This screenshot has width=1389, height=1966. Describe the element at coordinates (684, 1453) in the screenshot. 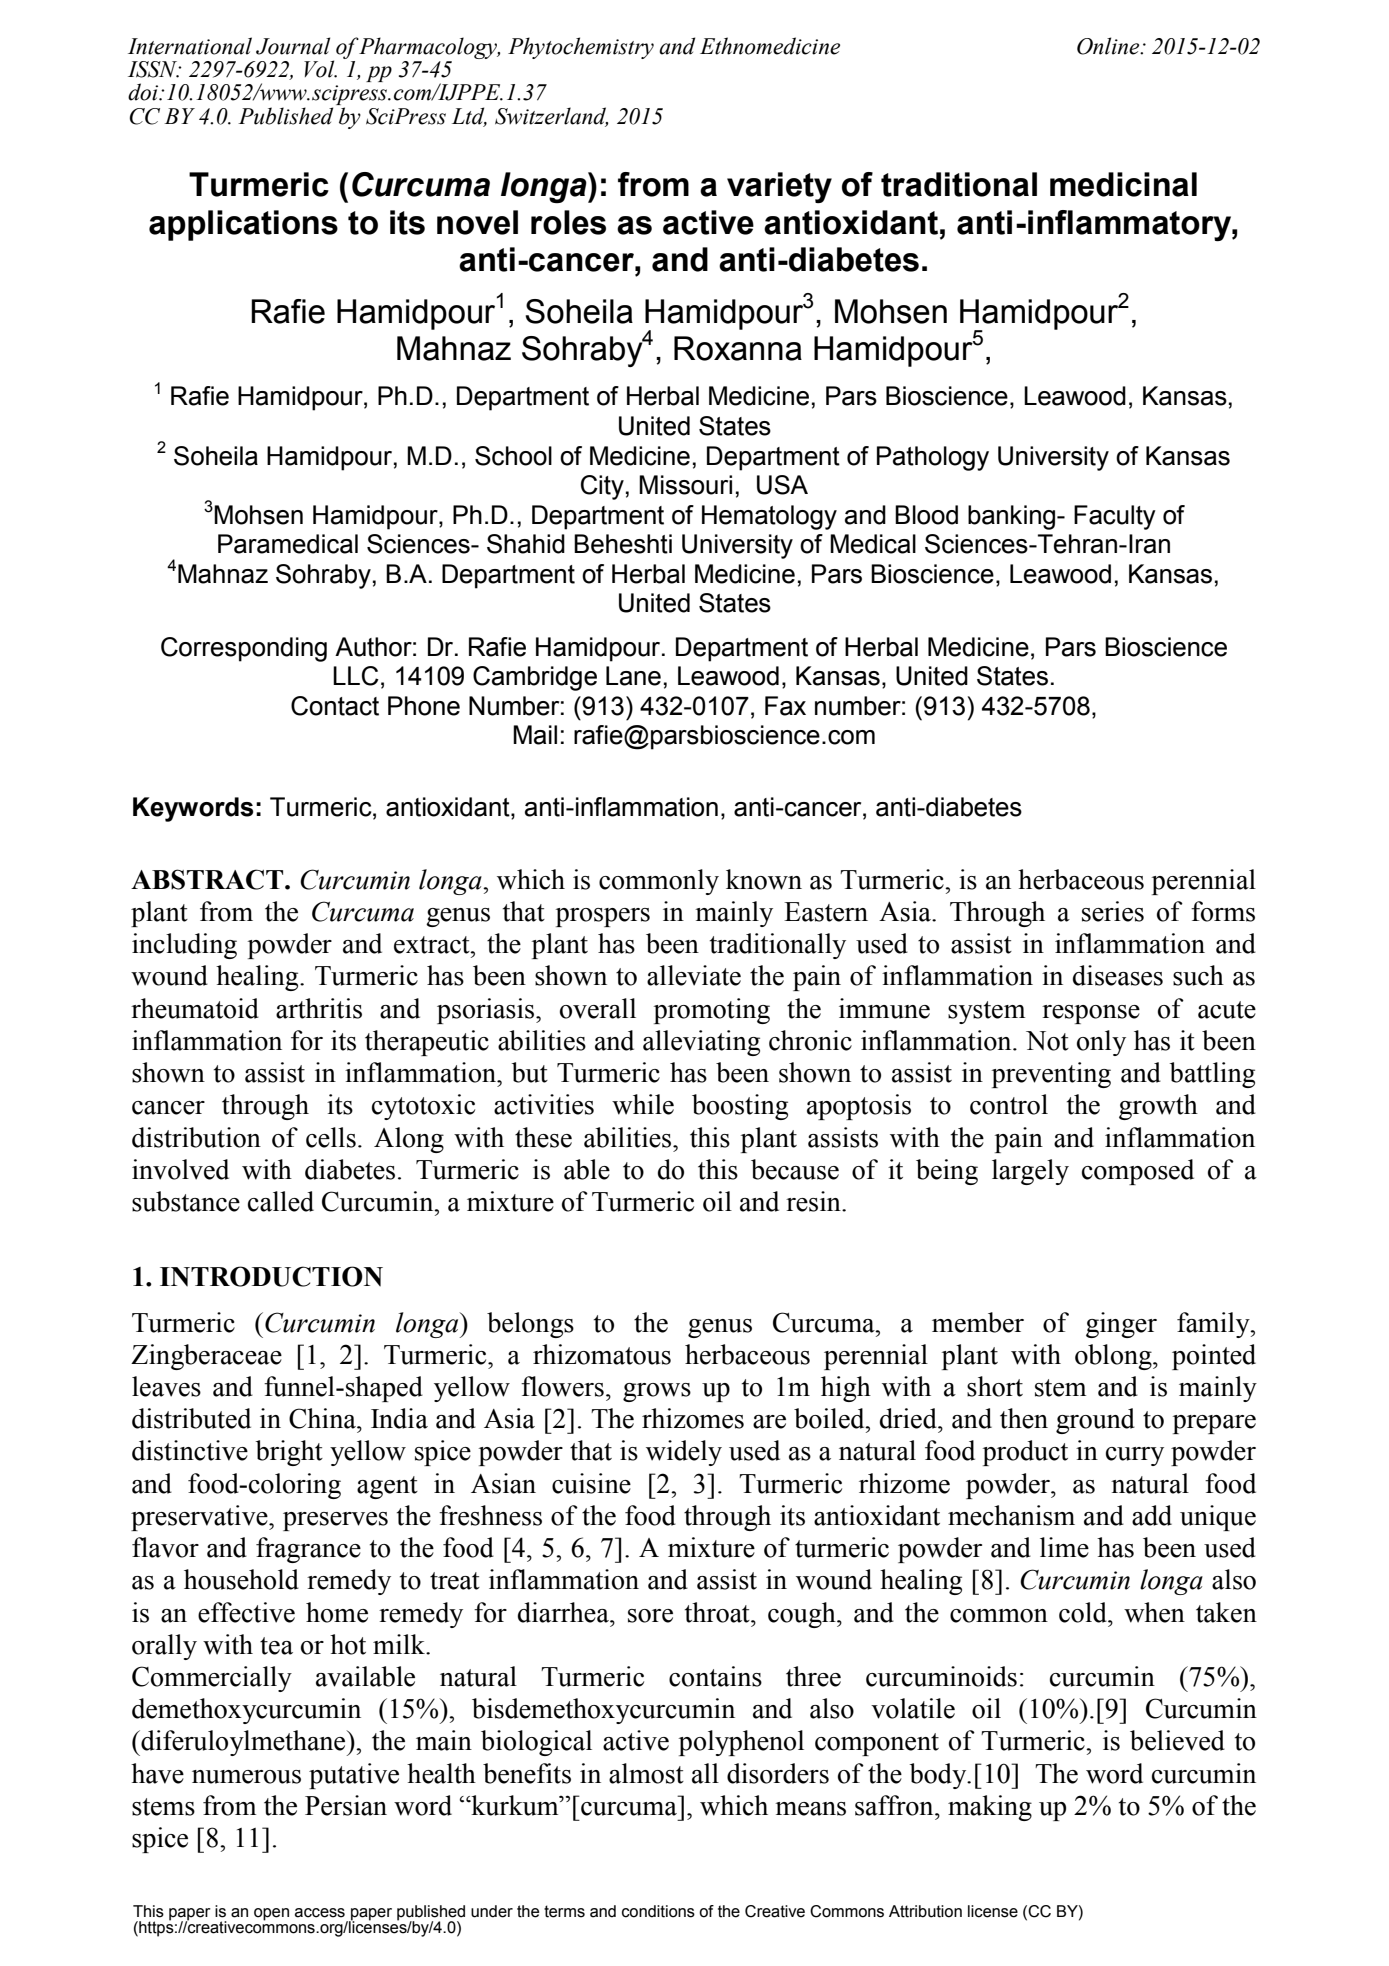

I see `widely` at that location.
